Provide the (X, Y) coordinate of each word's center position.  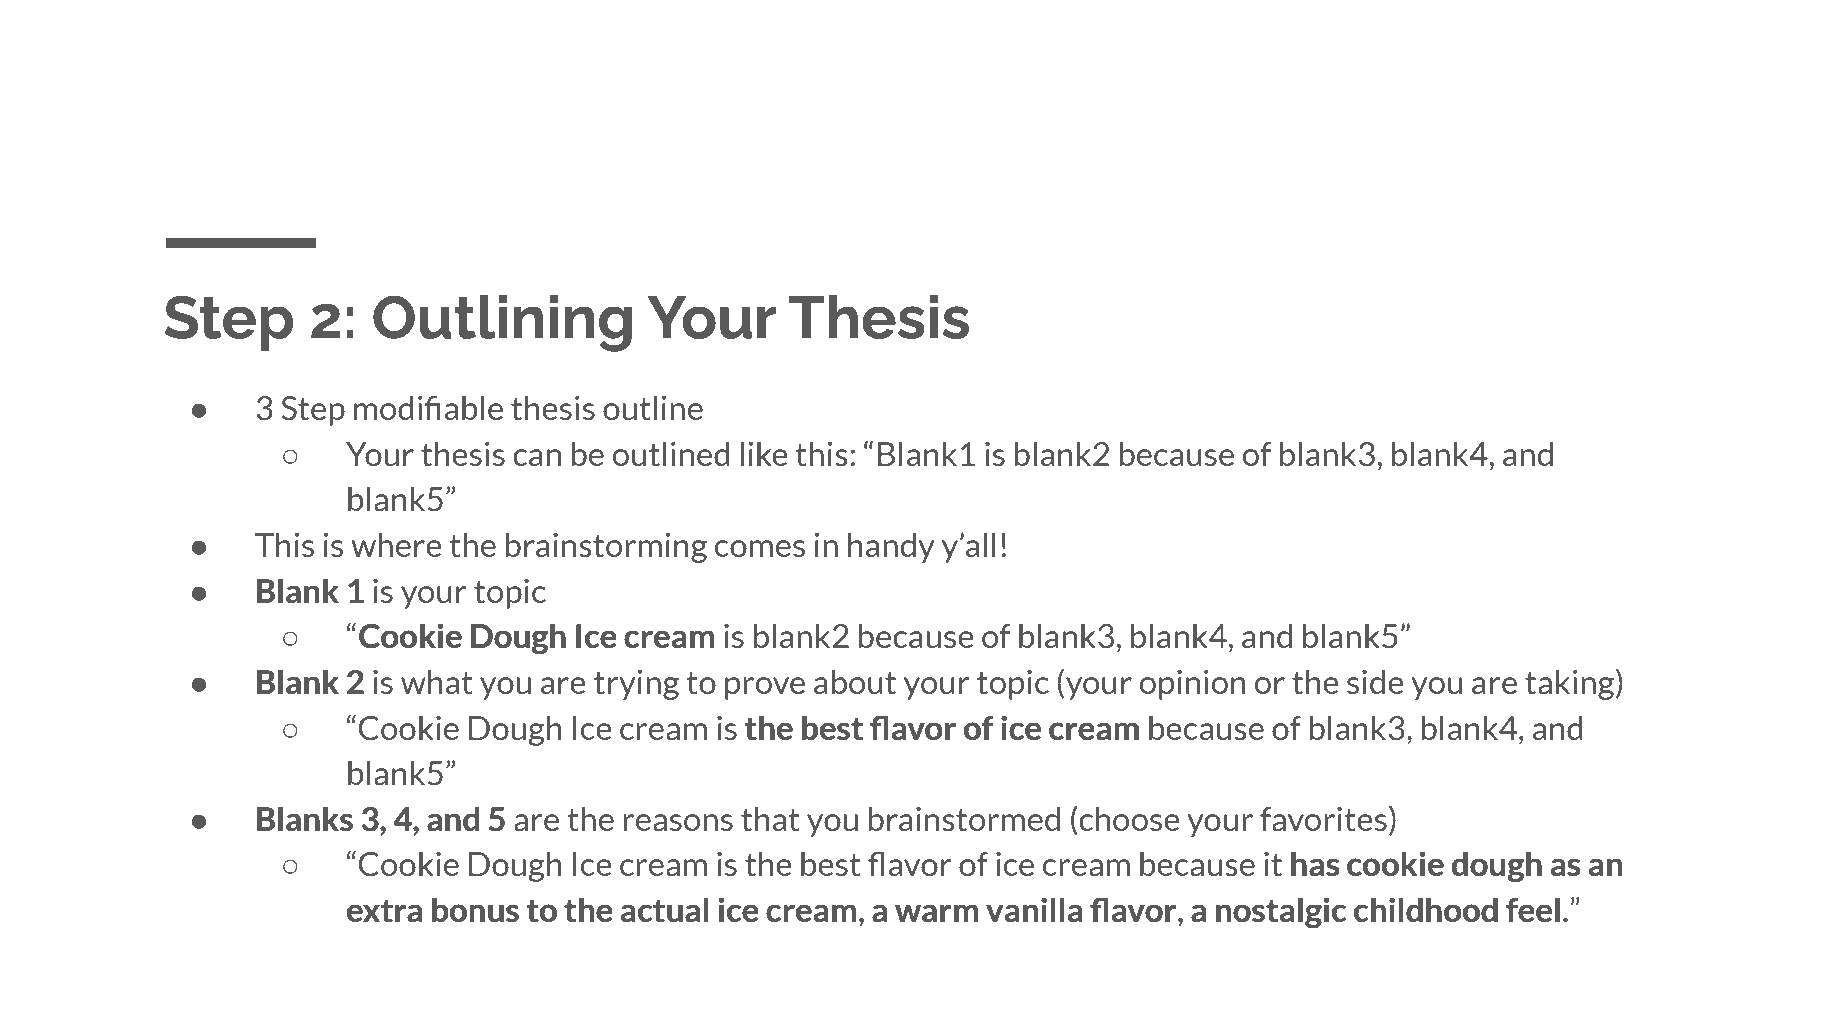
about (855, 681)
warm (936, 913)
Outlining (502, 323)
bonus (475, 910)
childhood (1426, 909)
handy (891, 547)
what (437, 681)
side (1375, 681)
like (764, 453)
